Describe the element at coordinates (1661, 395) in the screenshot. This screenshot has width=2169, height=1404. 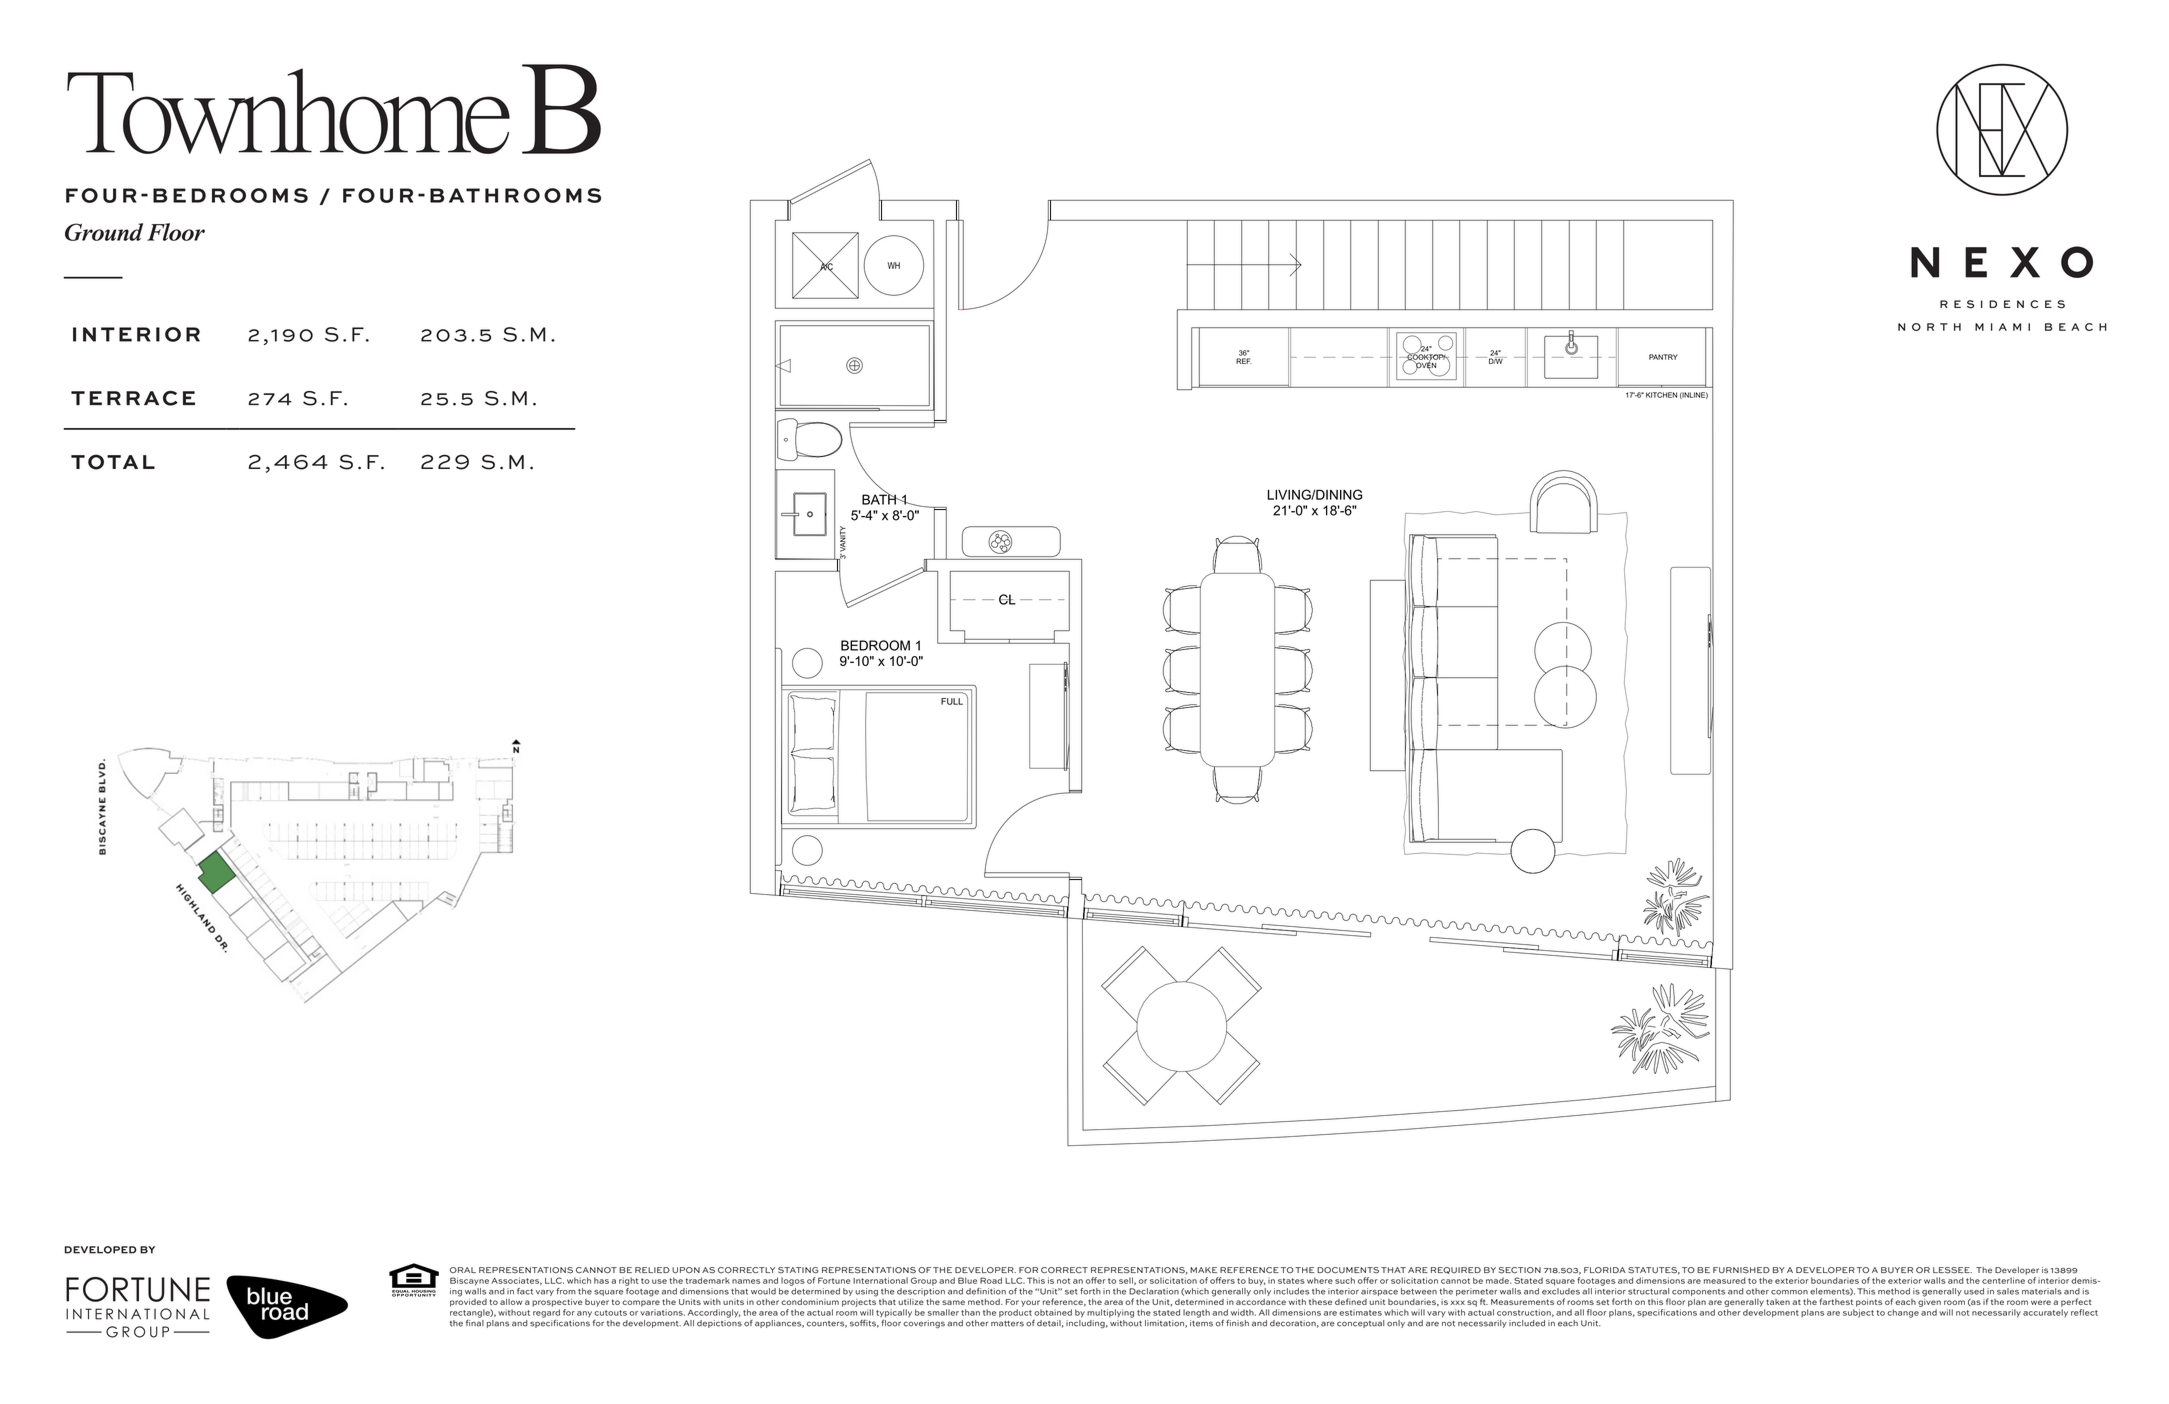
I see `KITCHEN` at that location.
